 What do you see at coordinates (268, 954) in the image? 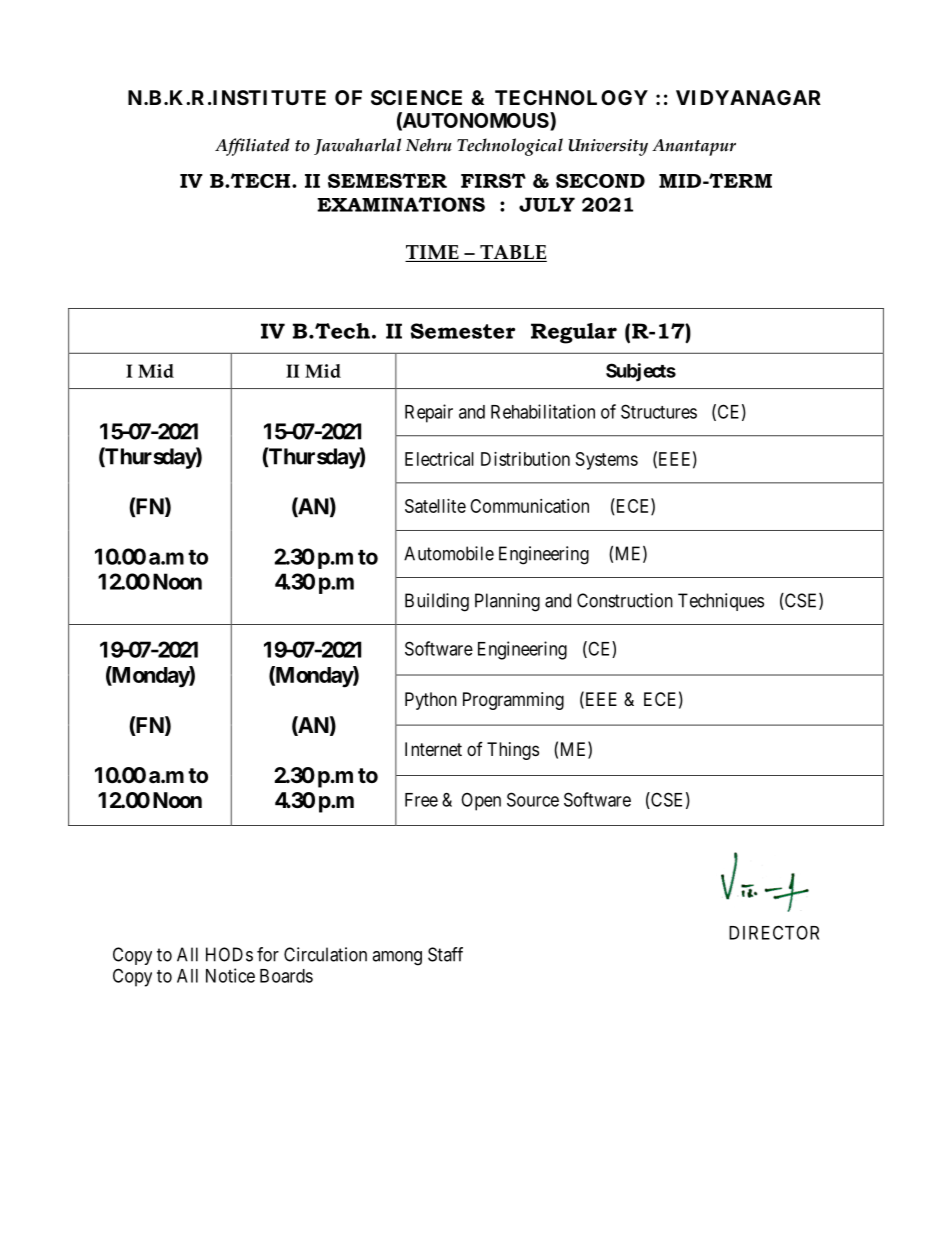
I see `for` at bounding box center [268, 954].
